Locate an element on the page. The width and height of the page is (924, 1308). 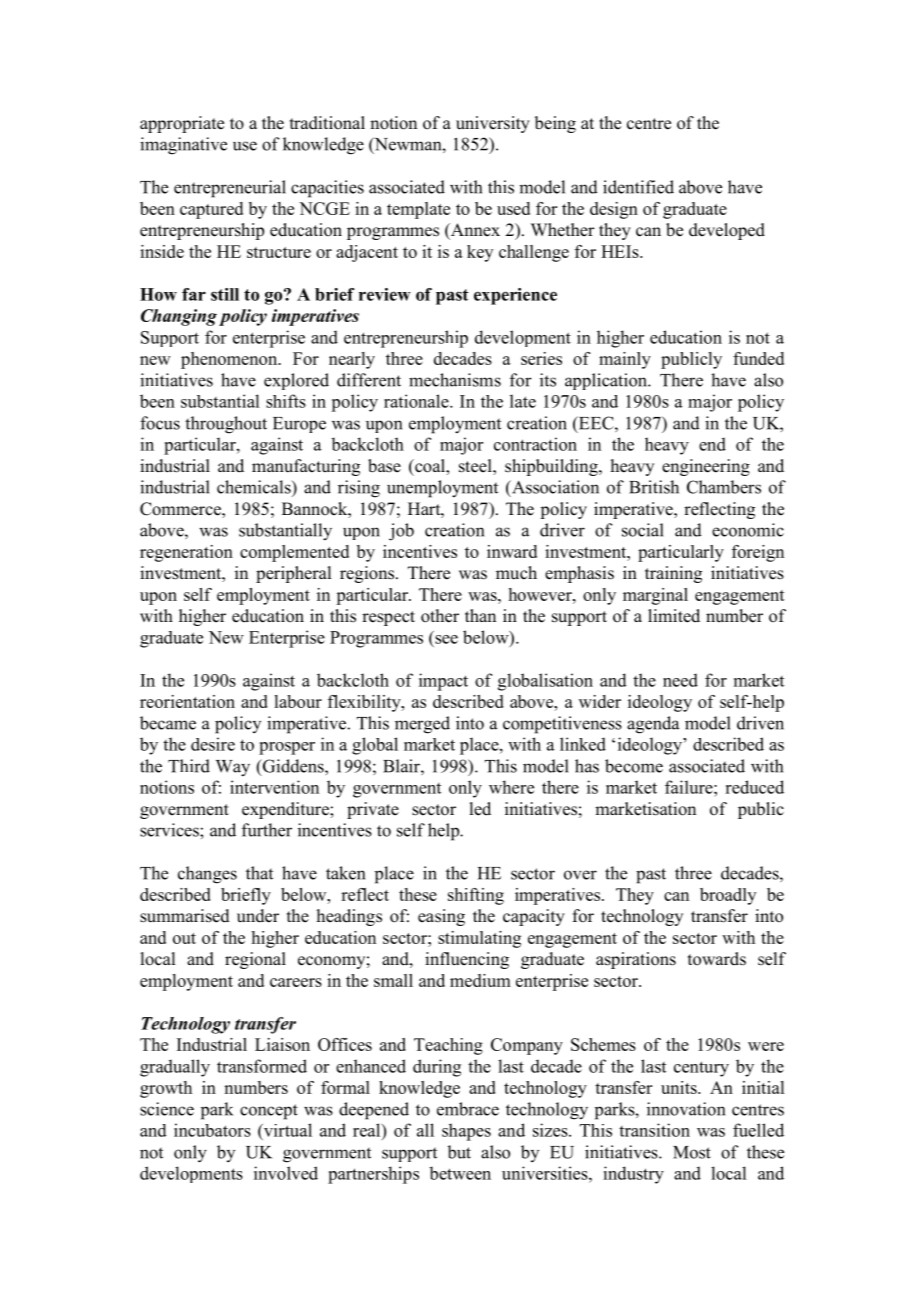
university is located at coordinates (493, 124).
